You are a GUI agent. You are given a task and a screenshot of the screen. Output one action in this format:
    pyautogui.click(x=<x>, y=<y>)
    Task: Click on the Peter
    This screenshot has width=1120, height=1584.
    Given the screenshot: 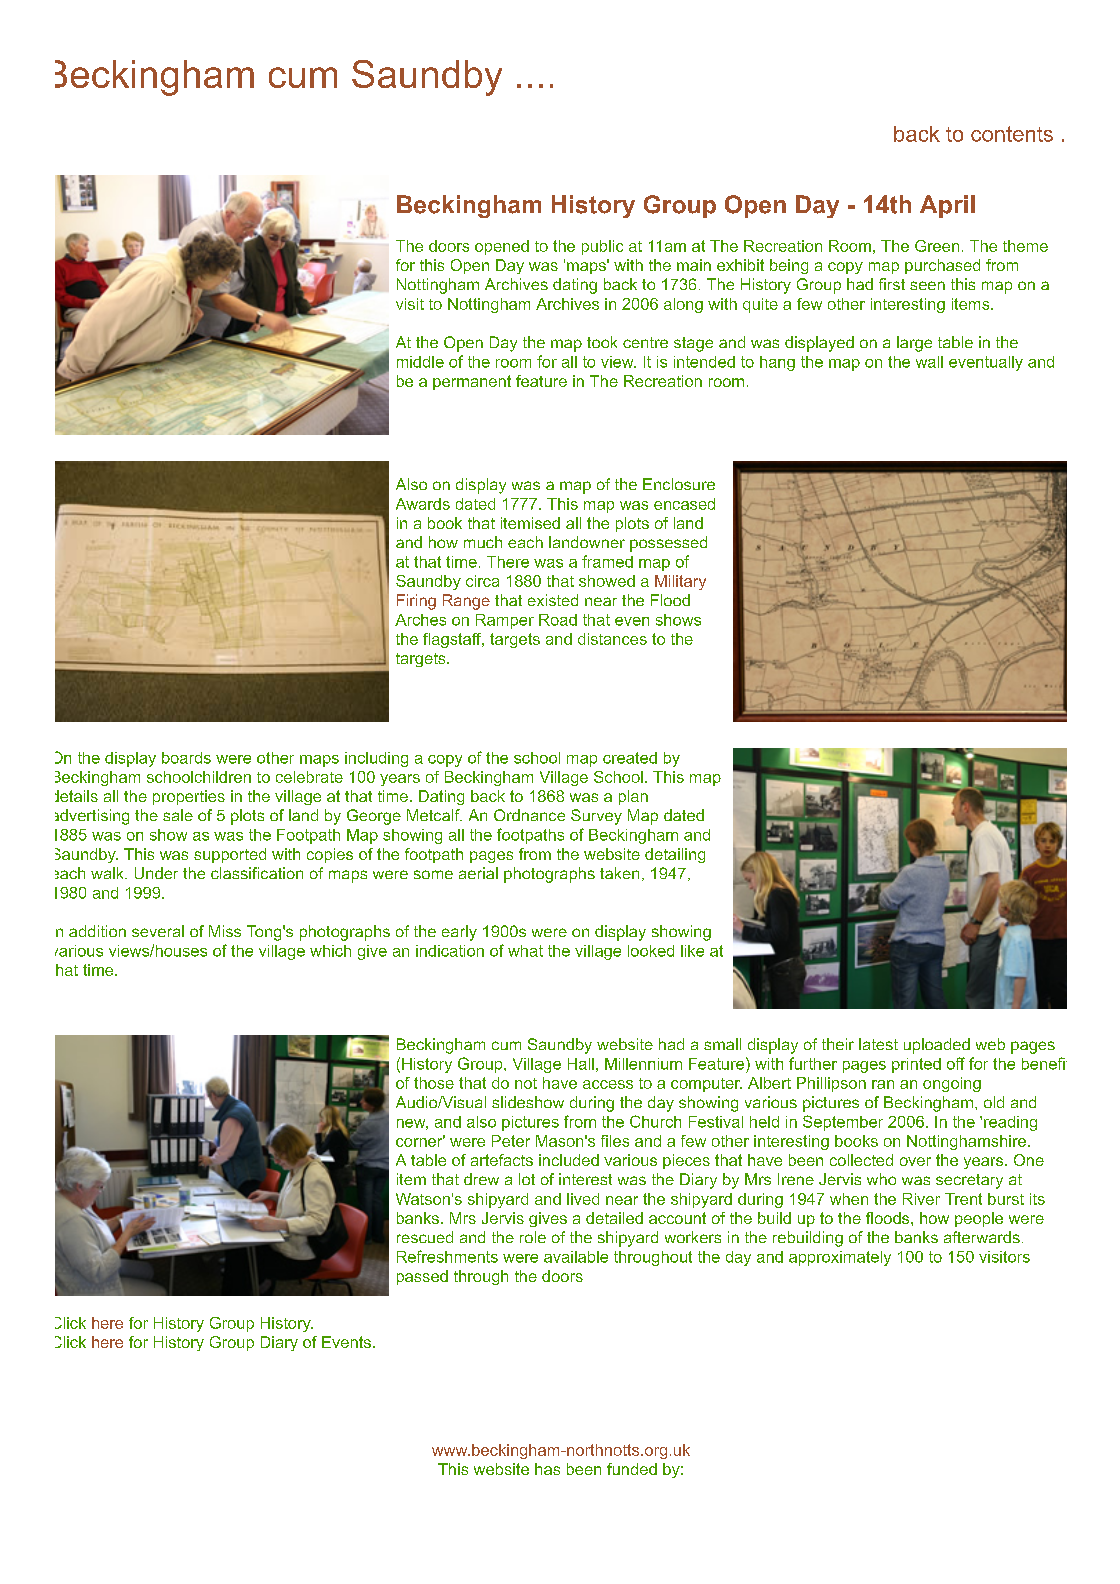 What is the action you would take?
    pyautogui.click(x=511, y=1141)
